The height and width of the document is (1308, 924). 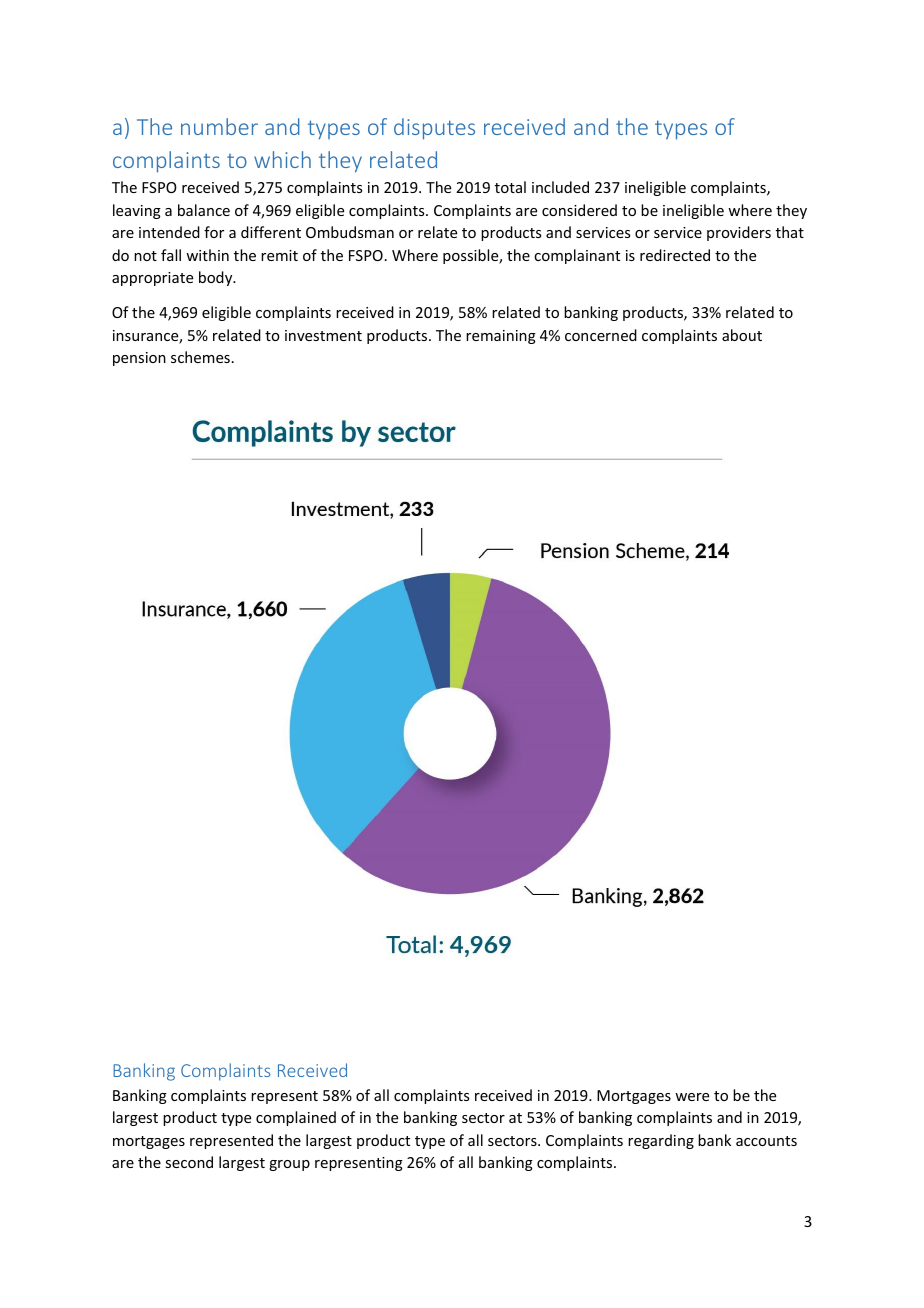 What do you see at coordinates (501, 337) in the document?
I see `remaining` at bounding box center [501, 337].
